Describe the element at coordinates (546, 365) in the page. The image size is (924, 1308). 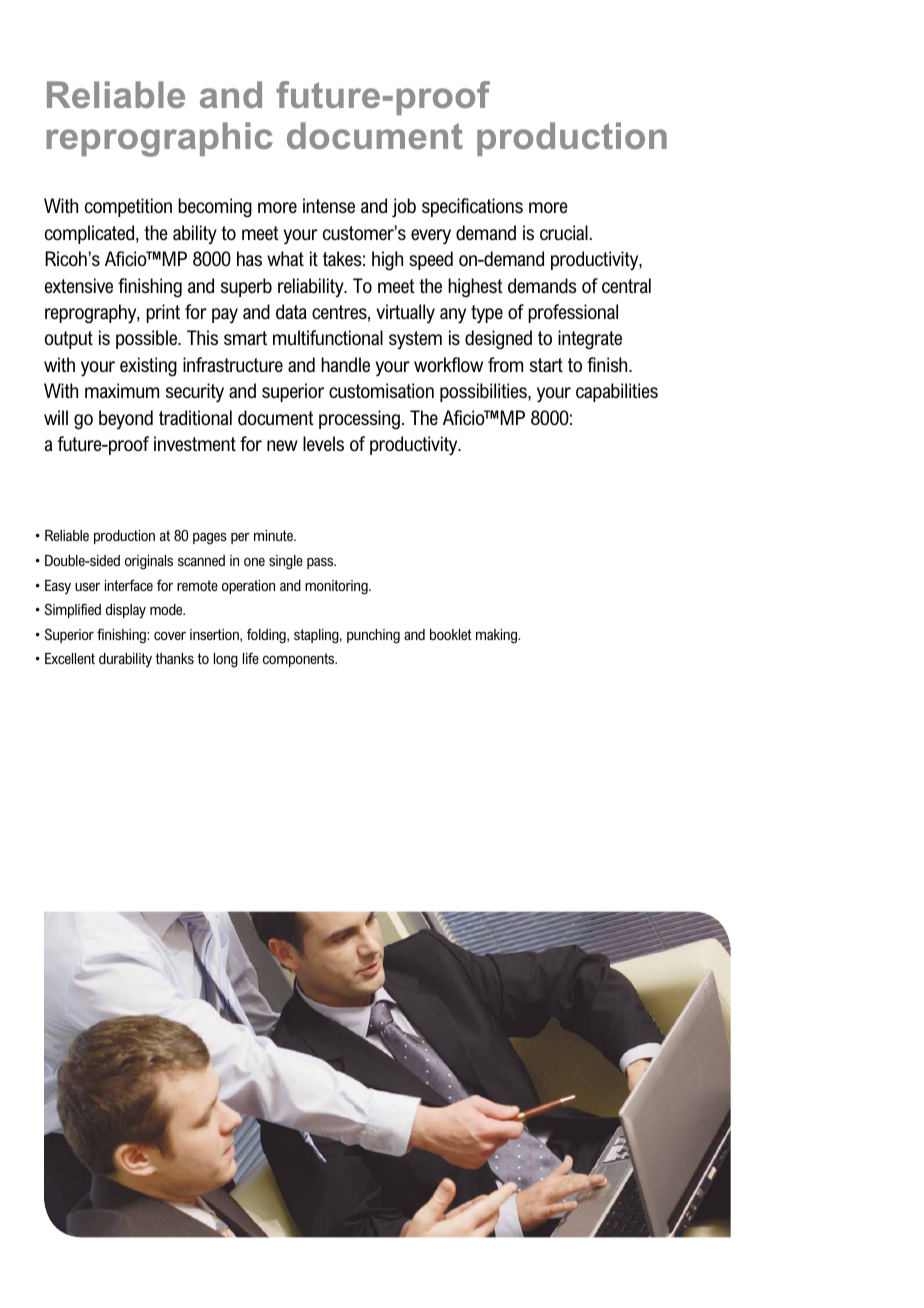
I see `start` at that location.
